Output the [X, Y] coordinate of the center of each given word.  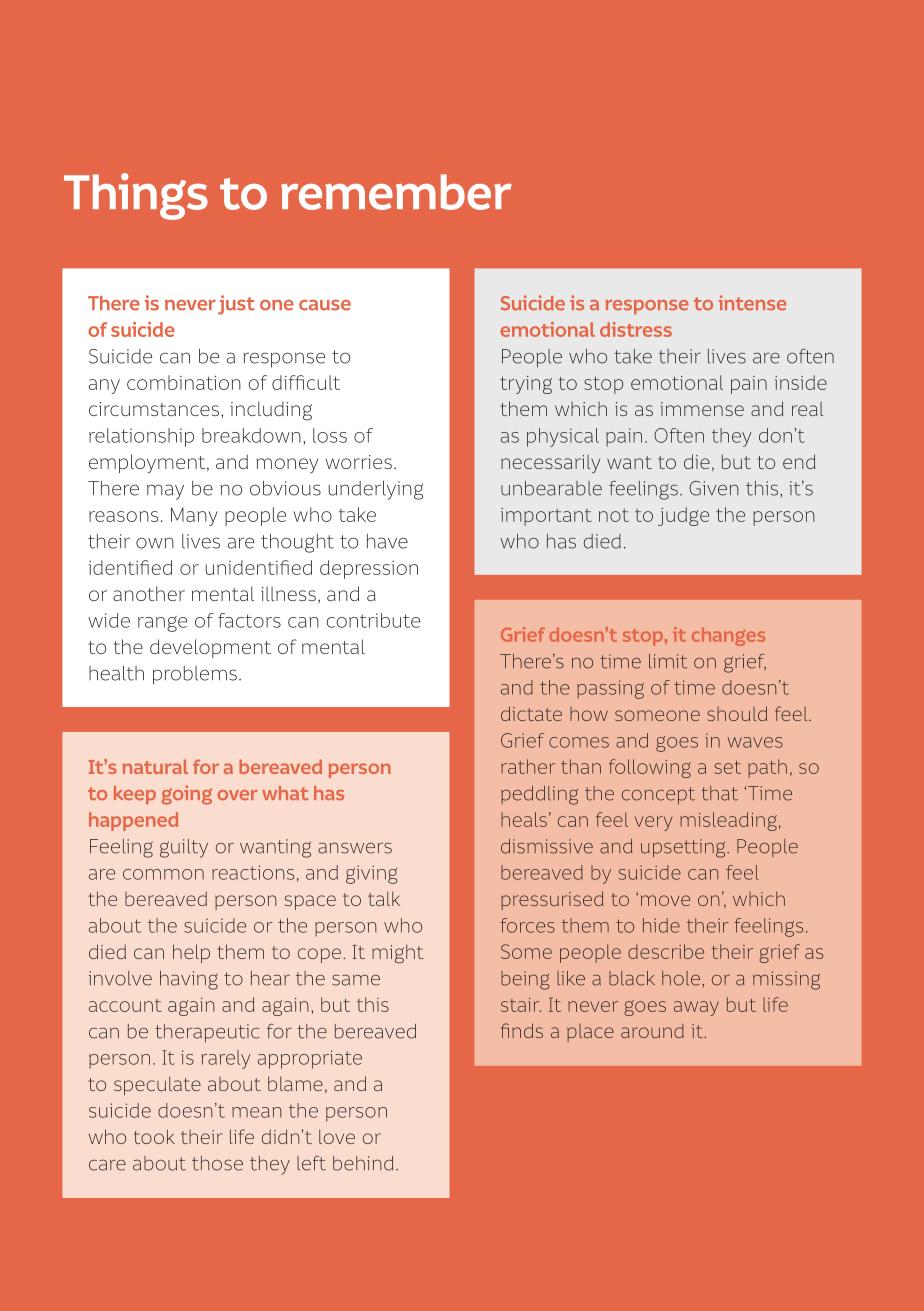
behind [363, 1163]
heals [524, 819]
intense [752, 303]
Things [136, 196]
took [154, 1136]
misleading [728, 821]
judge [683, 516]
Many [194, 516]
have [387, 541]
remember [396, 192]
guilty [184, 848]
